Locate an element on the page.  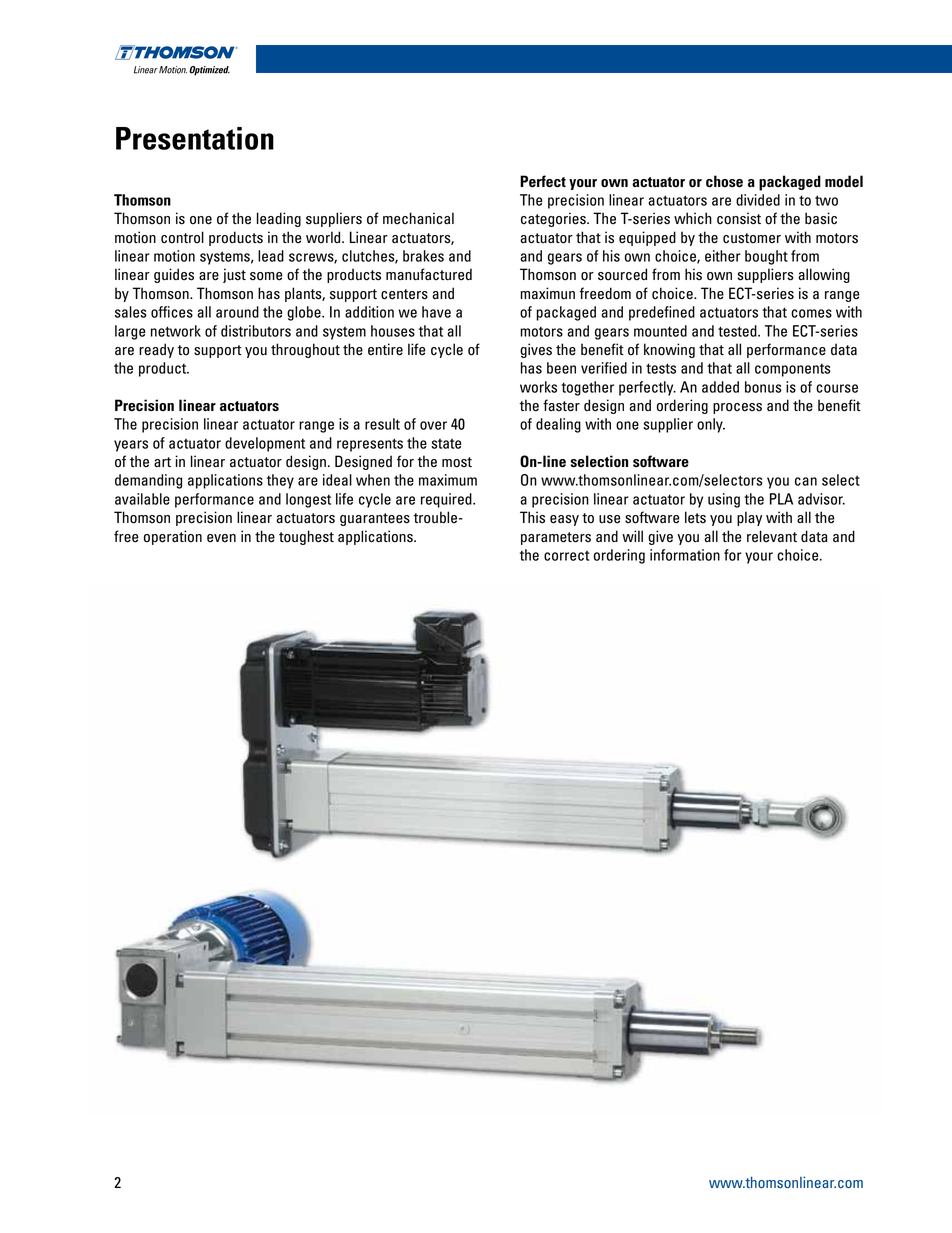
brakes is located at coordinates (423, 256).
